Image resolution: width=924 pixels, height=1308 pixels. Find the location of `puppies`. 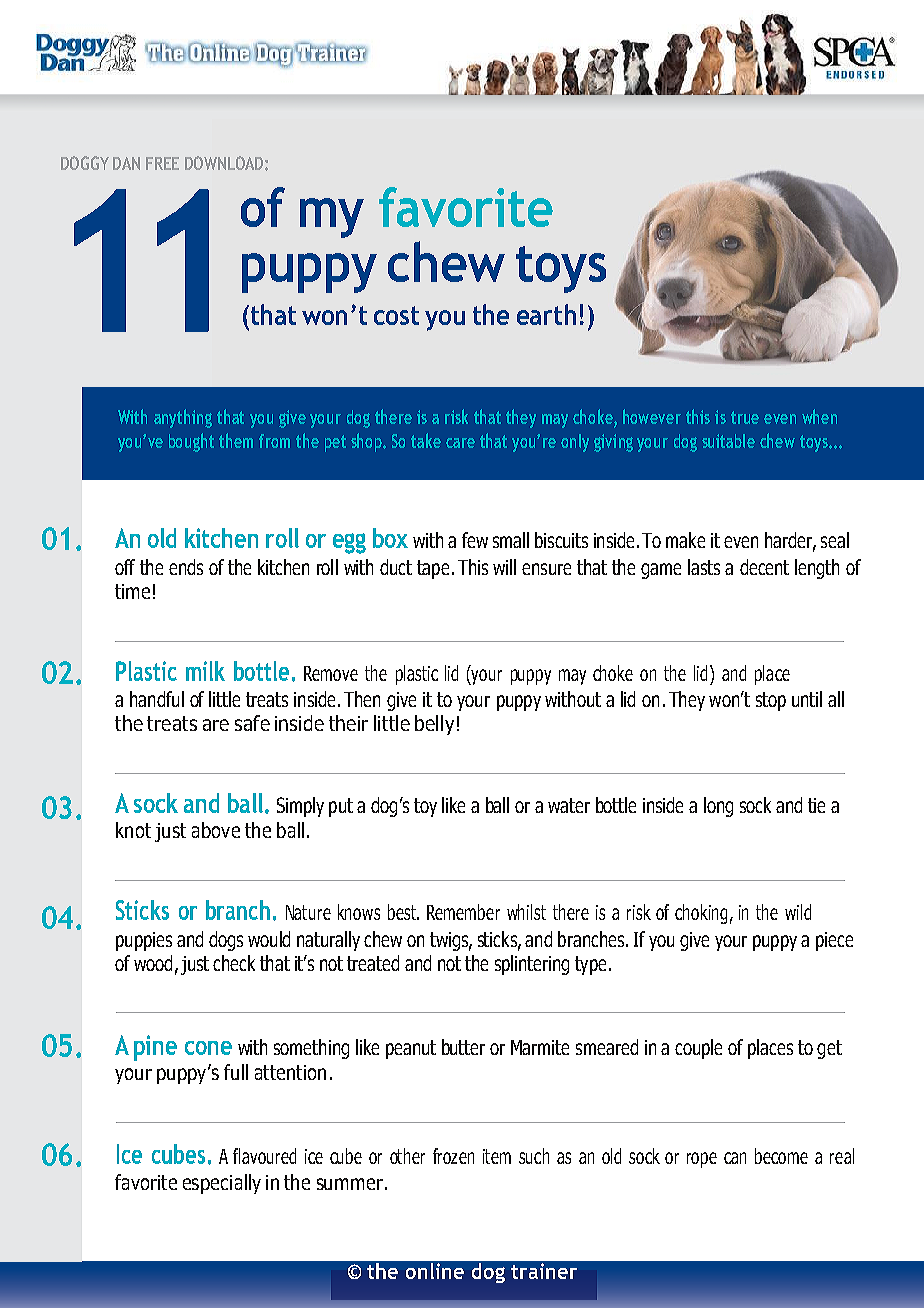

puppies is located at coordinates (144, 941).
